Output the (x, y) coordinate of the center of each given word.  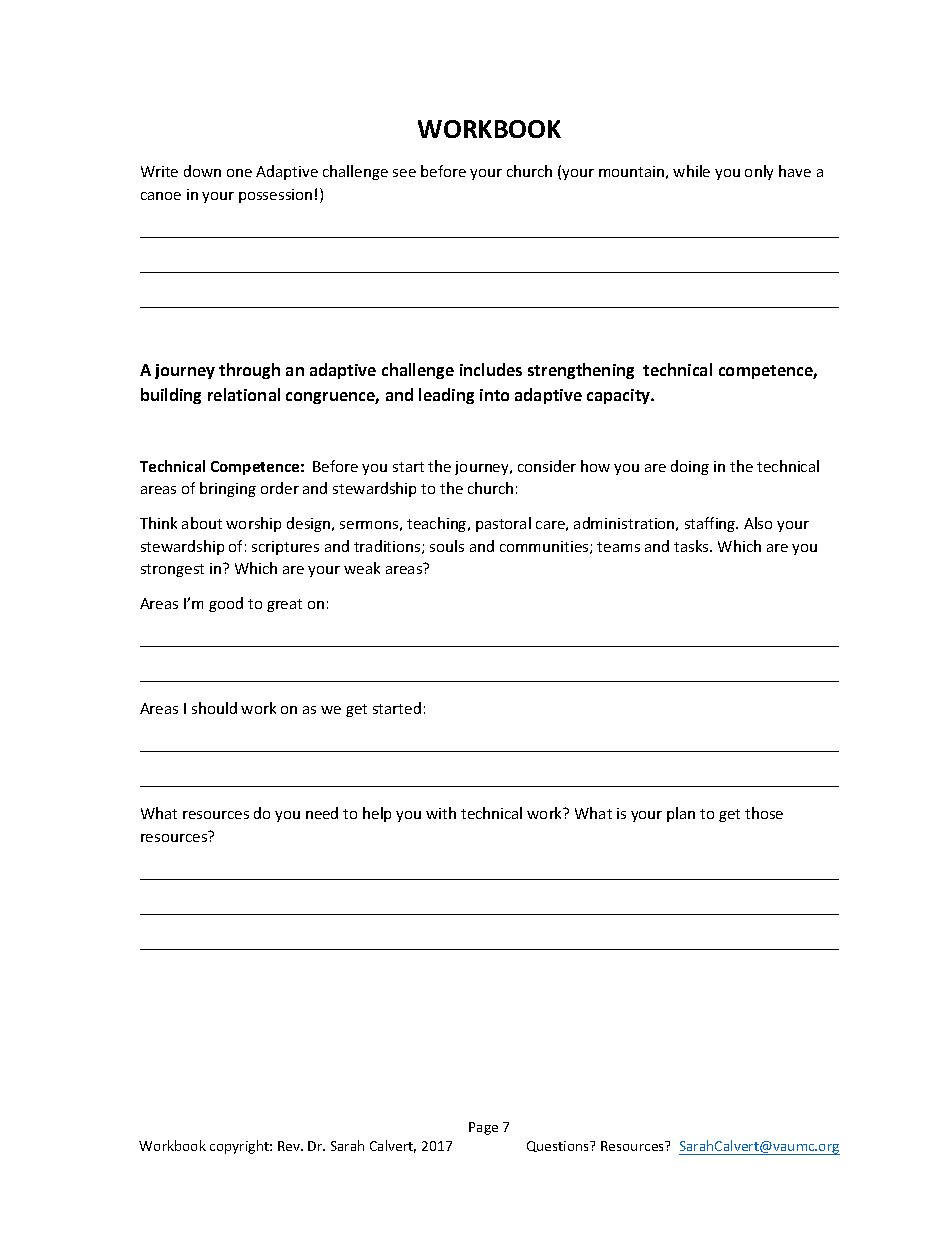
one (239, 173)
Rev (290, 1146)
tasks (692, 546)
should (214, 708)
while (691, 171)
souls (447, 546)
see (404, 173)
